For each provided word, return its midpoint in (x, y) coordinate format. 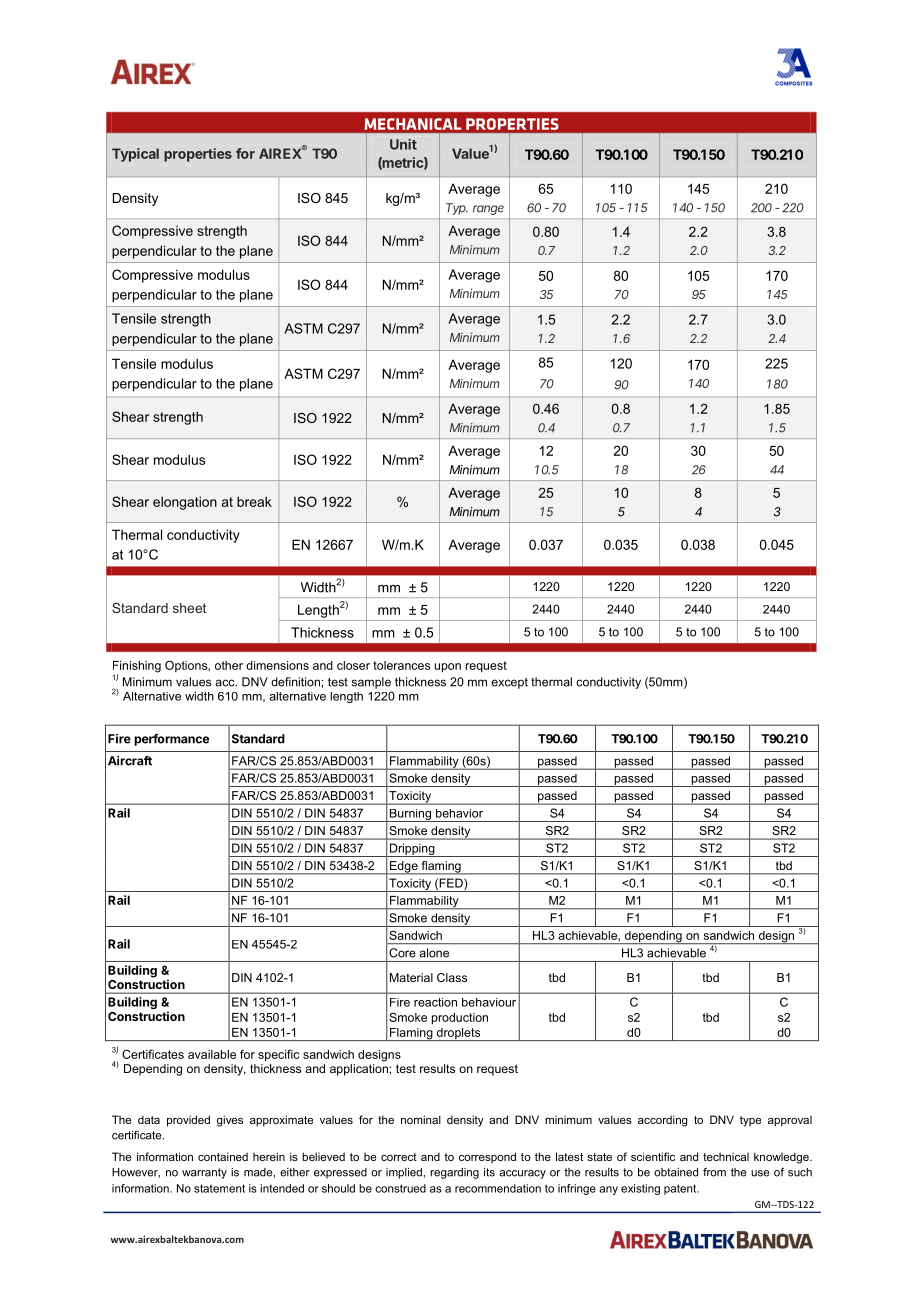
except (509, 683)
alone (434, 953)
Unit (403, 144)
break (254, 501)
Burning (410, 815)
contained (223, 1156)
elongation (185, 503)
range (488, 210)
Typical (135, 155)
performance (171, 740)
